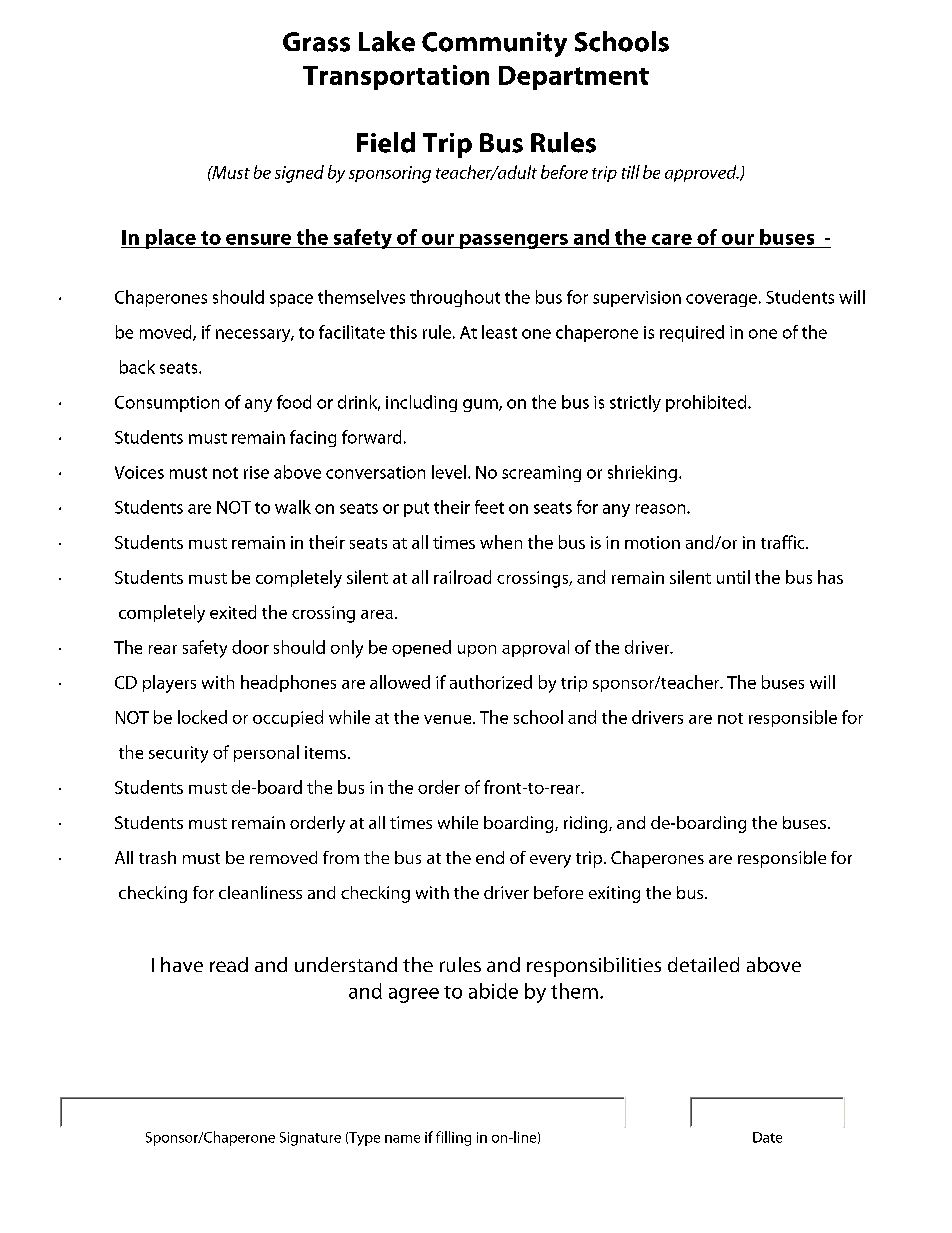 This screenshot has width=952, height=1233. What do you see at coordinates (233, 612) in the screenshot?
I see `exited` at bounding box center [233, 612].
